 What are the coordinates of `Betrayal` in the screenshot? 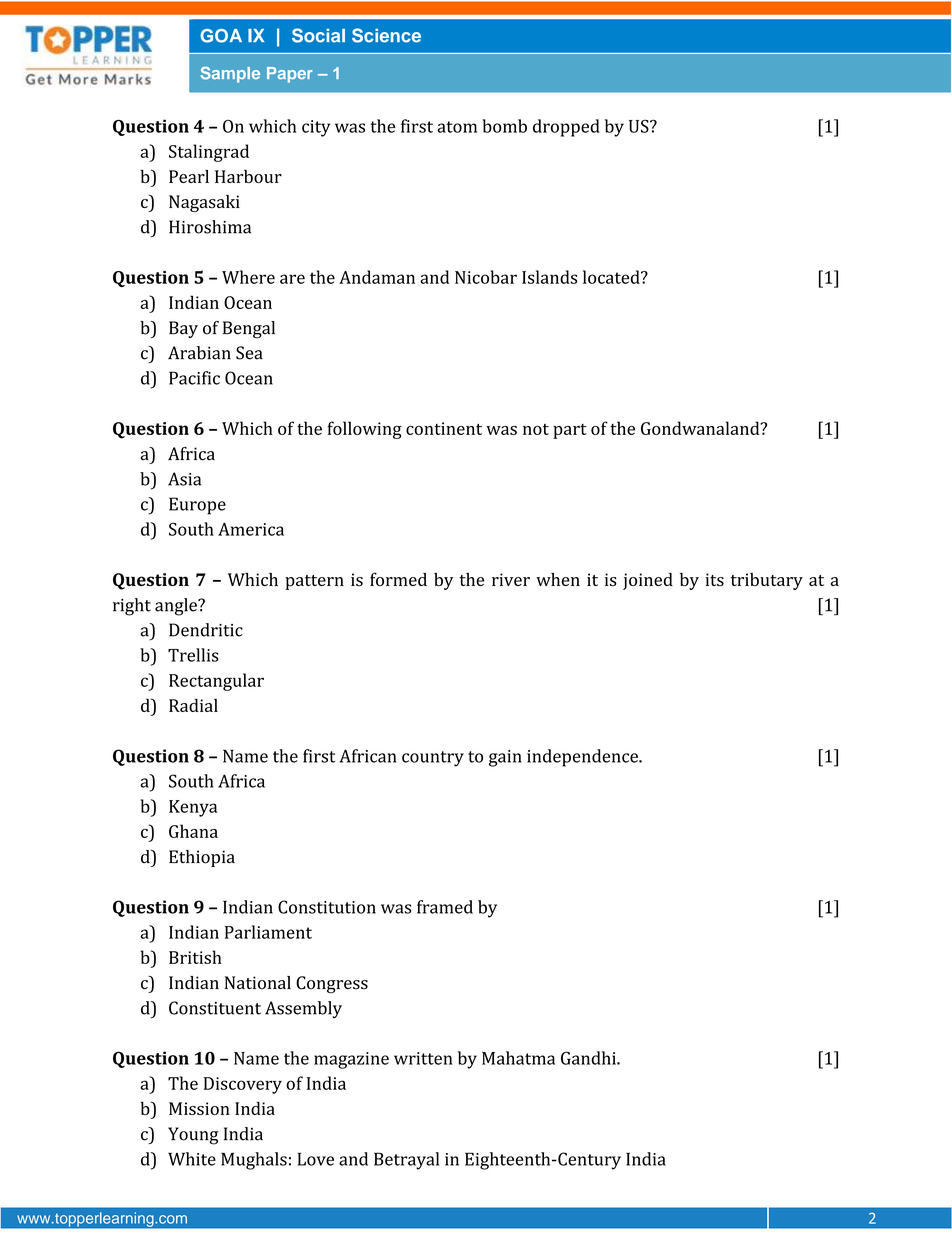 It's located at (406, 1161).
